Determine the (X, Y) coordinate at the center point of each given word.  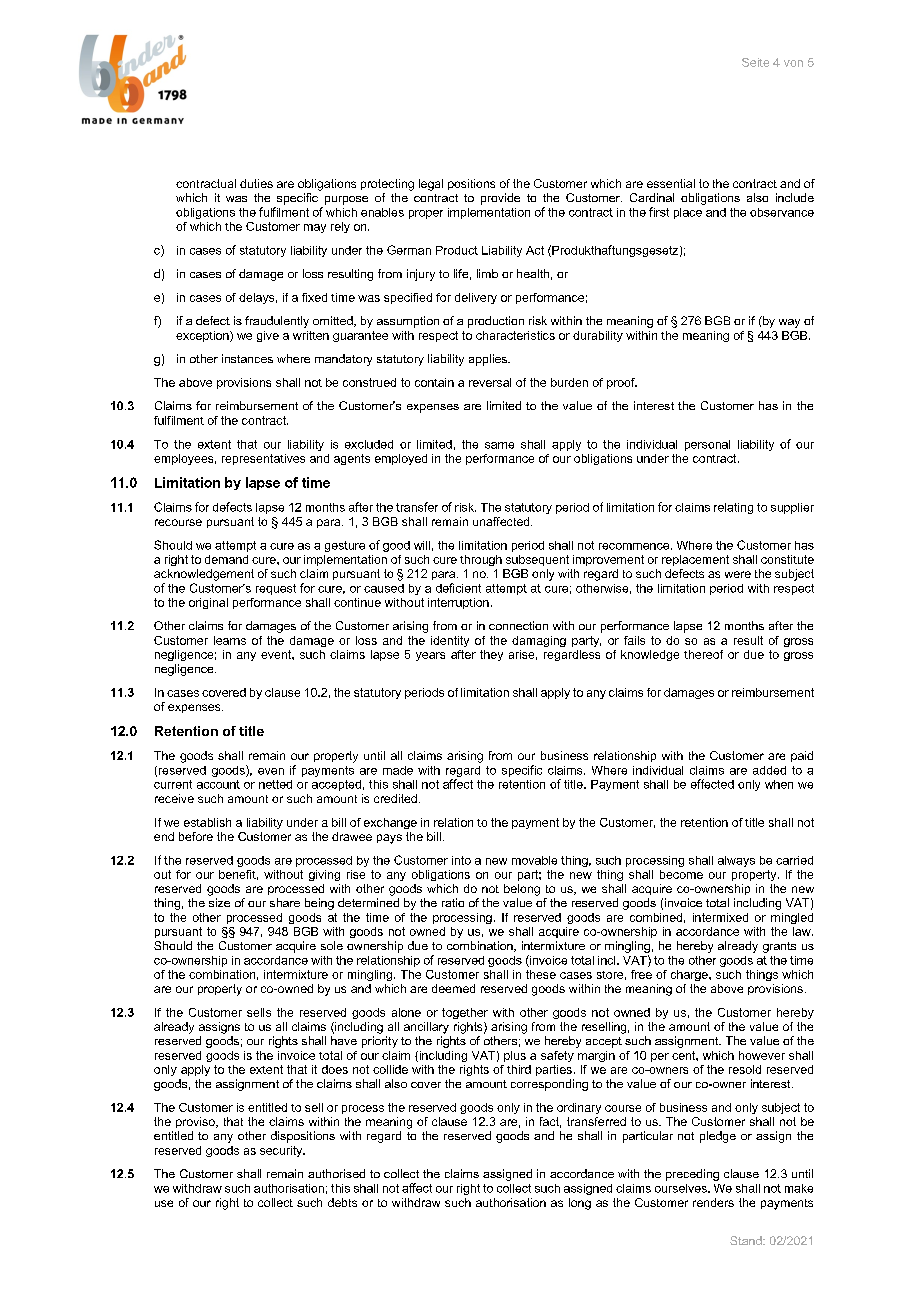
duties (256, 183)
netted (275, 784)
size (219, 902)
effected (712, 784)
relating (733, 508)
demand (226, 559)
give (268, 336)
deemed (453, 988)
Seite (755, 62)
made (398, 770)
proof (622, 383)
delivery (476, 298)
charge (690, 975)
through (481, 560)
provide (500, 199)
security (282, 1151)
